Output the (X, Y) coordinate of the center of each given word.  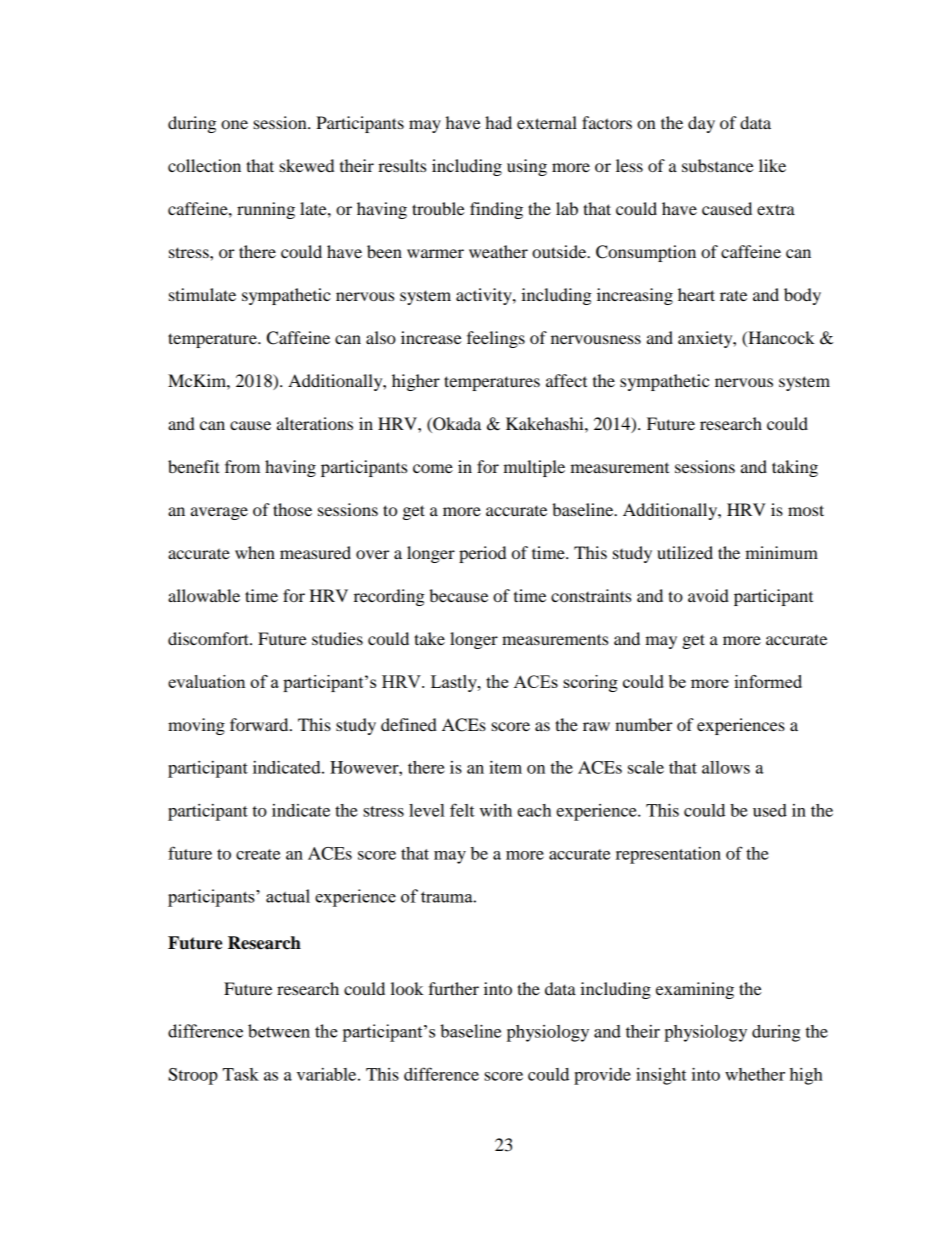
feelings (496, 339)
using (527, 167)
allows (726, 767)
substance (718, 165)
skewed (306, 165)
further (453, 988)
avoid (708, 595)
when (255, 552)
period (482, 554)
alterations (315, 423)
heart (696, 294)
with (496, 810)
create (258, 854)
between (279, 1031)
